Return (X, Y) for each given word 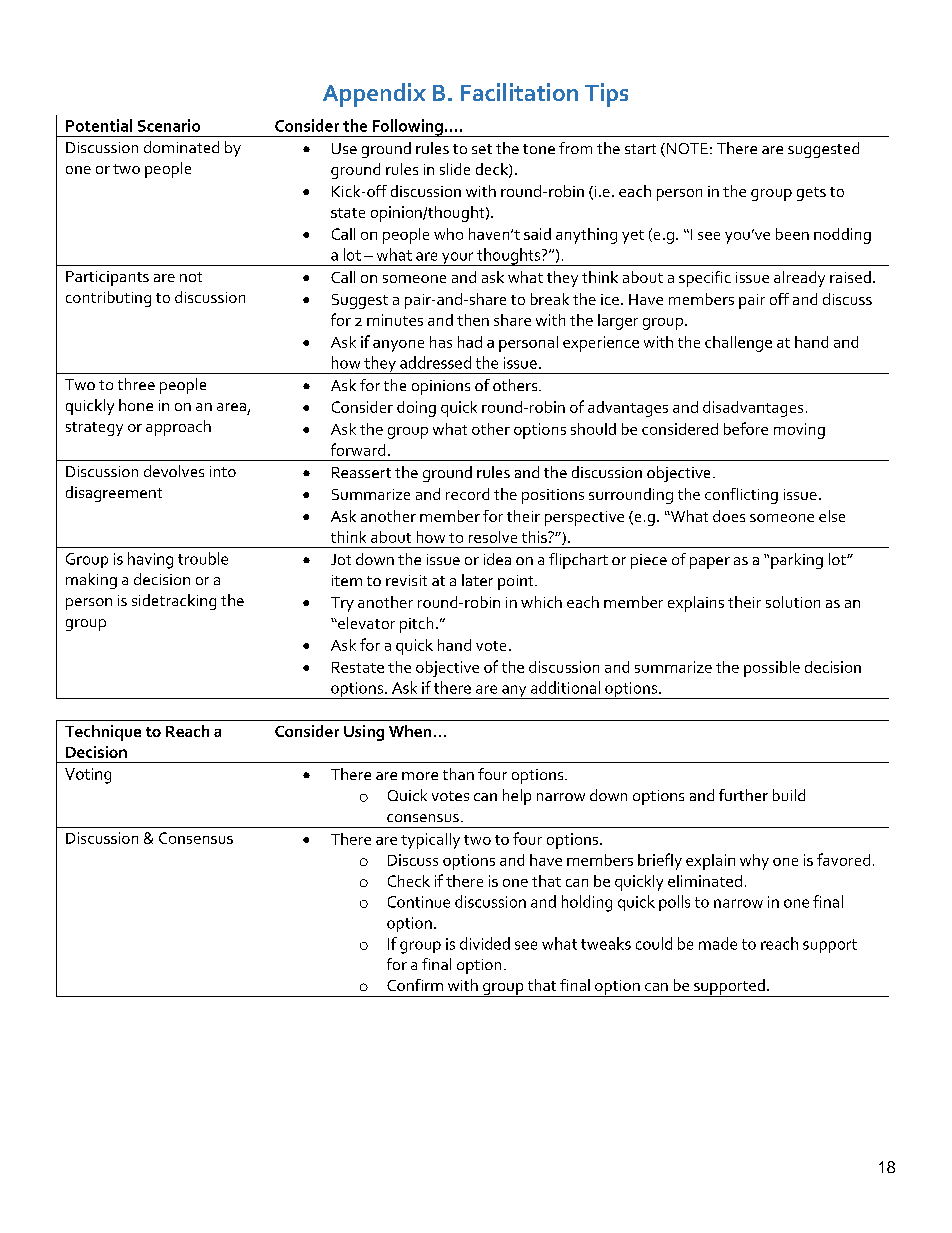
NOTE (686, 150)
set (482, 149)
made (718, 943)
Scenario (169, 125)
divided (485, 943)
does (729, 516)
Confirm (415, 985)
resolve (493, 537)
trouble (203, 558)
